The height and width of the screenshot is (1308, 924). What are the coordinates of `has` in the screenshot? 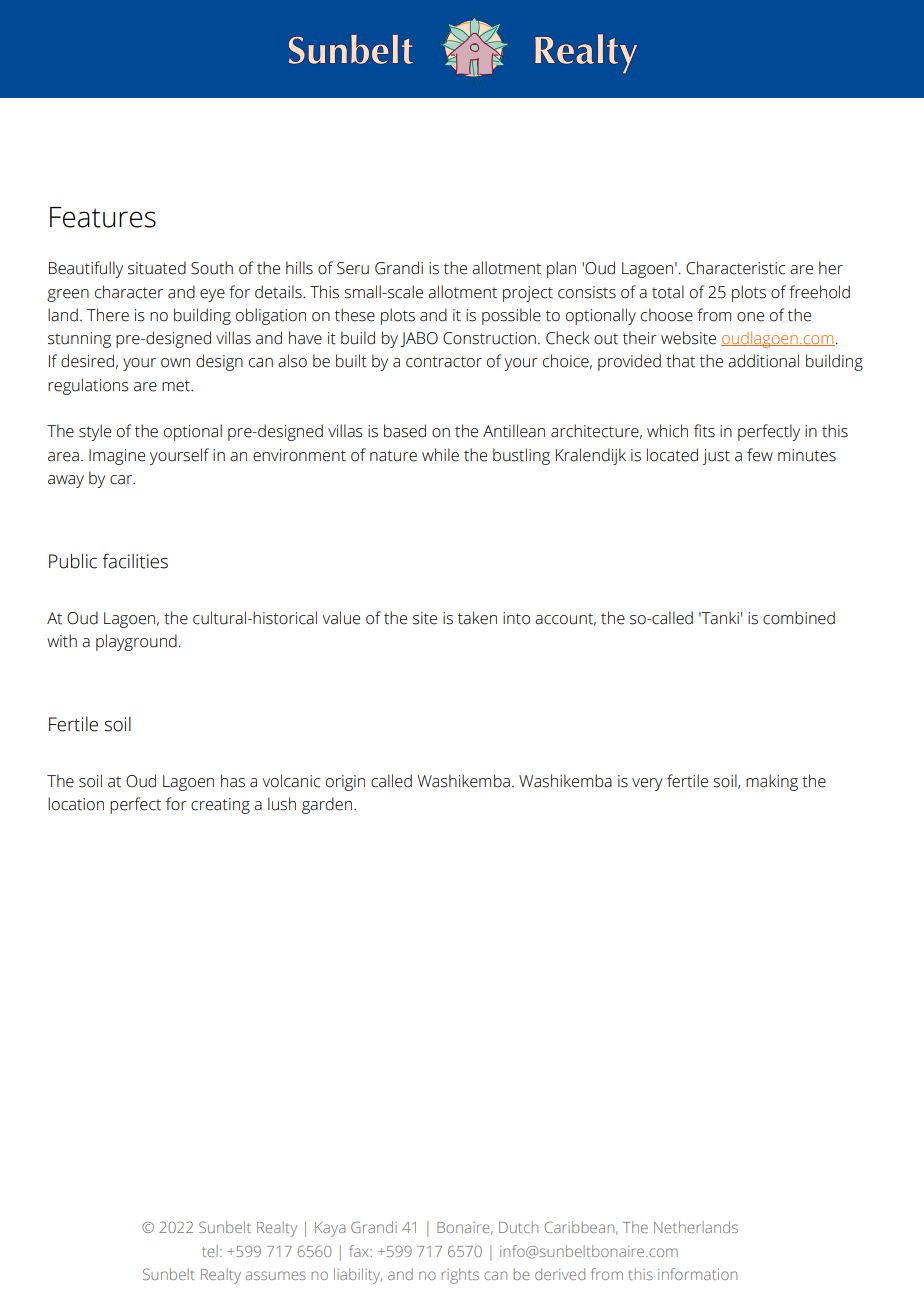 It's located at (233, 781).
